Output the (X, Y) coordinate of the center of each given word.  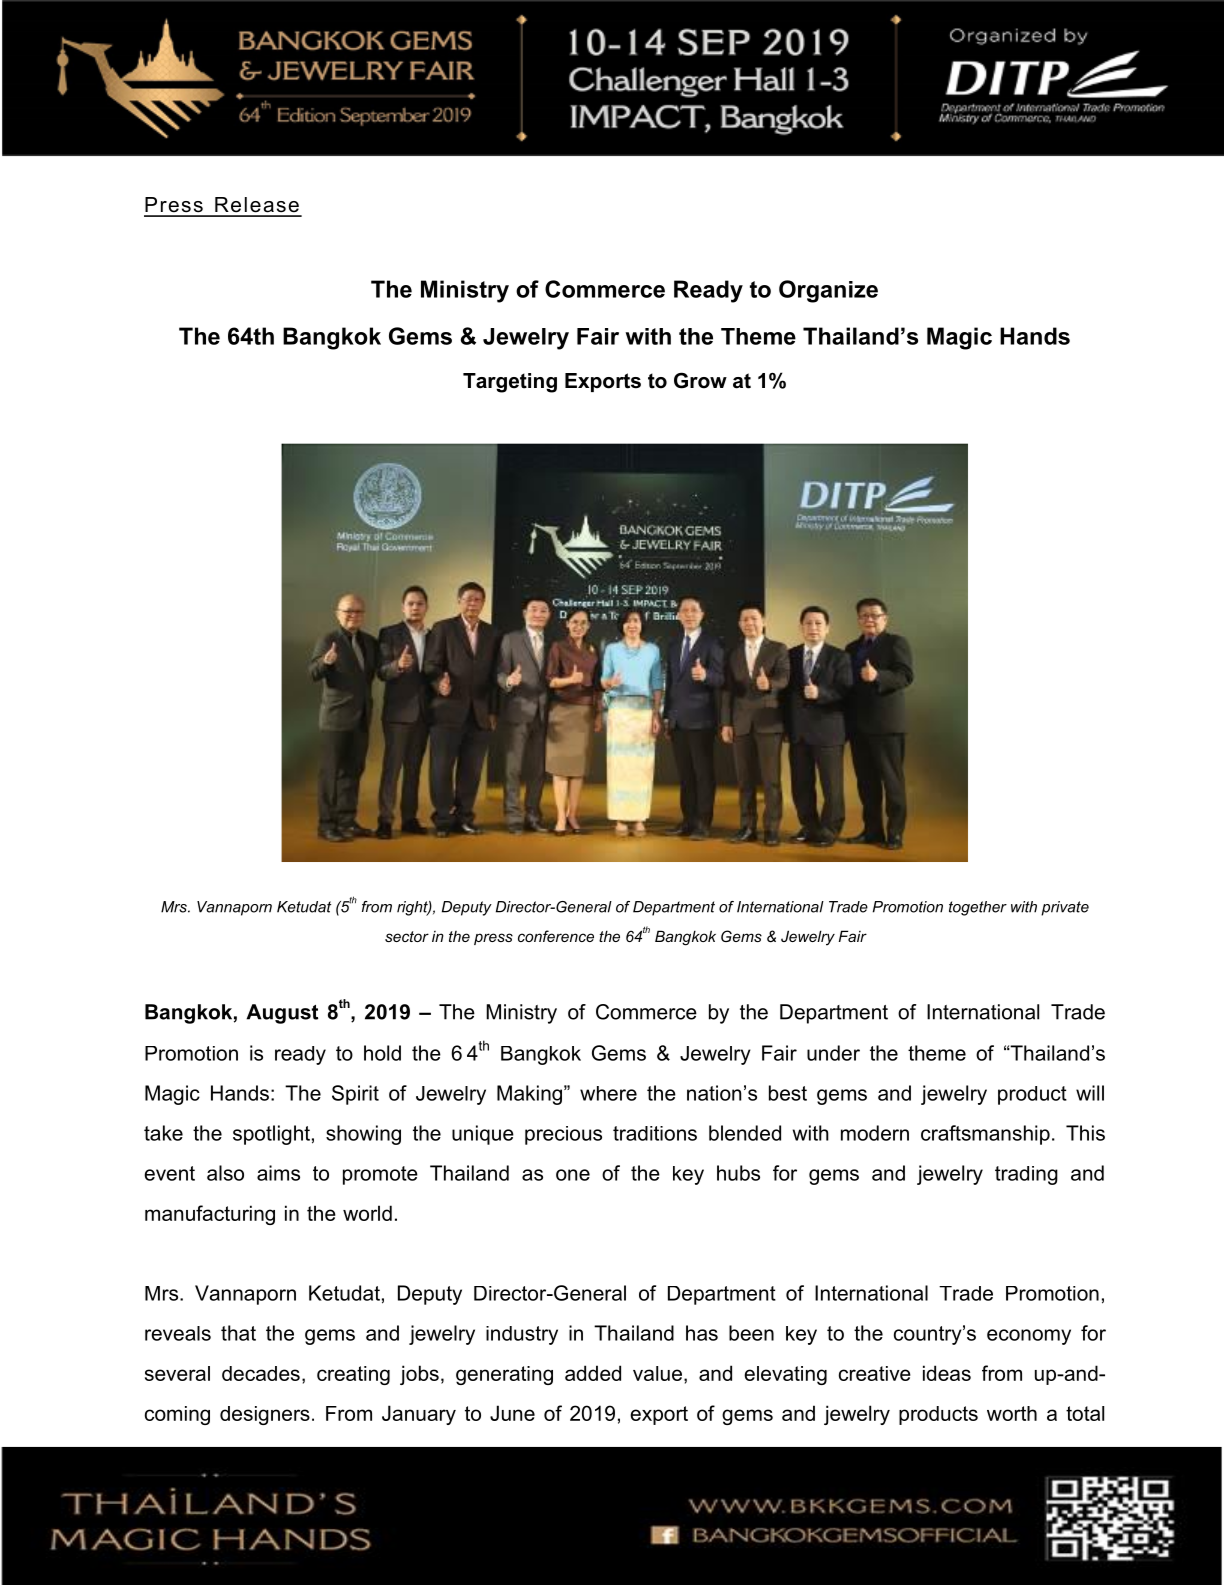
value (657, 1373)
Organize (828, 291)
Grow (700, 380)
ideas (947, 1373)
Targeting (510, 383)
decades (261, 1373)
